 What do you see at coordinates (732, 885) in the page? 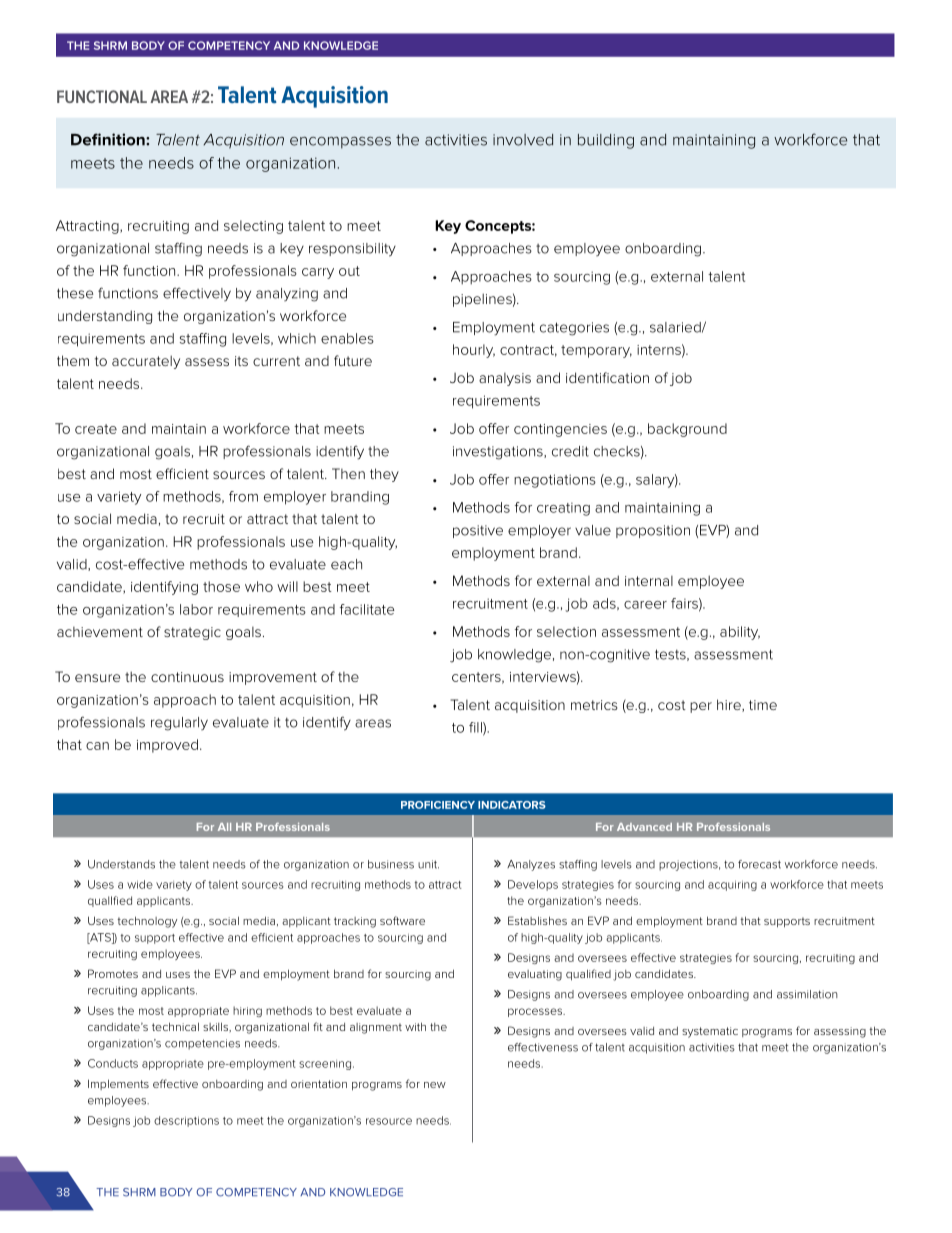
I see `acquiring` at bounding box center [732, 885].
